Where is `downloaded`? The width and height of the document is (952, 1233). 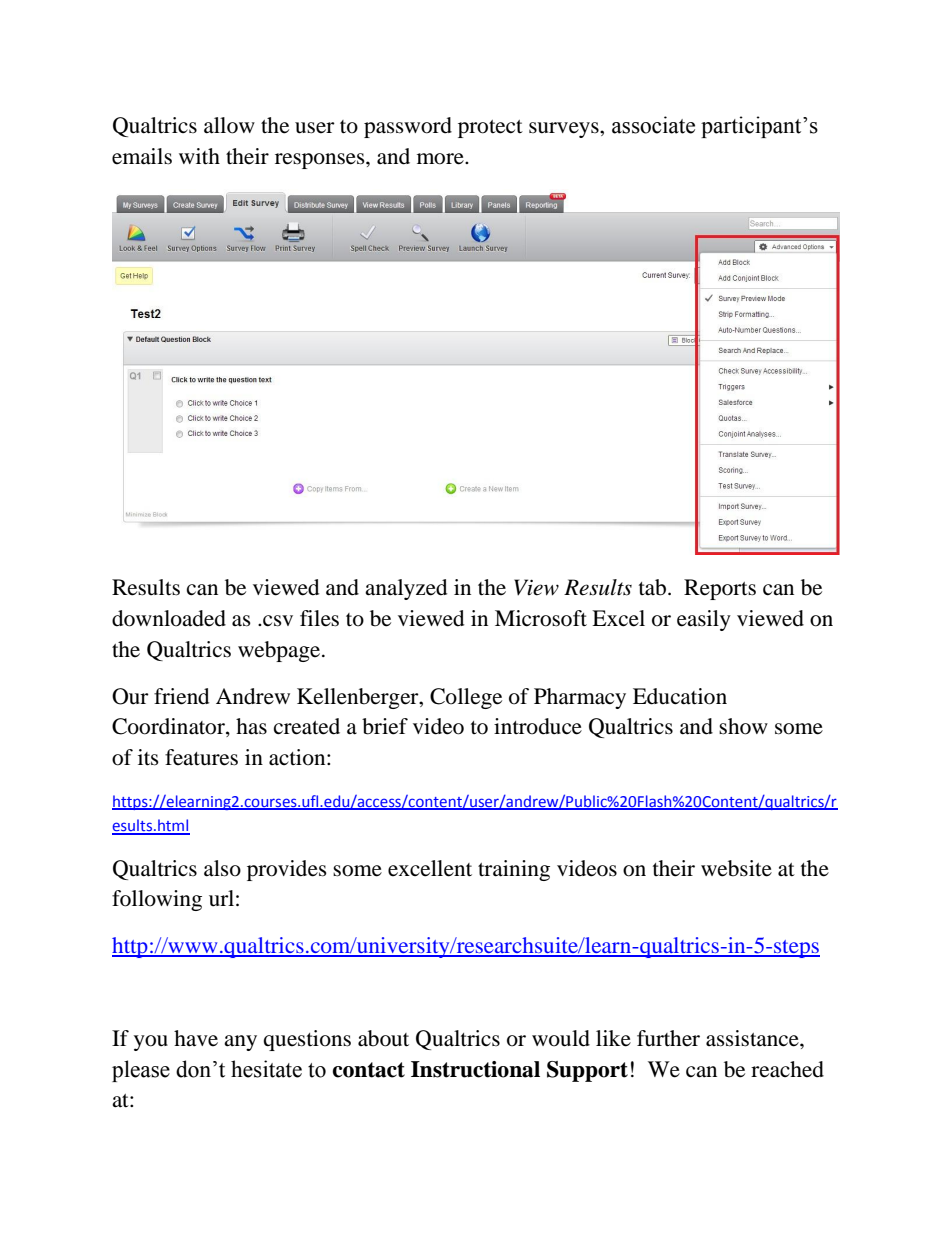
downloaded is located at coordinates (169, 618).
